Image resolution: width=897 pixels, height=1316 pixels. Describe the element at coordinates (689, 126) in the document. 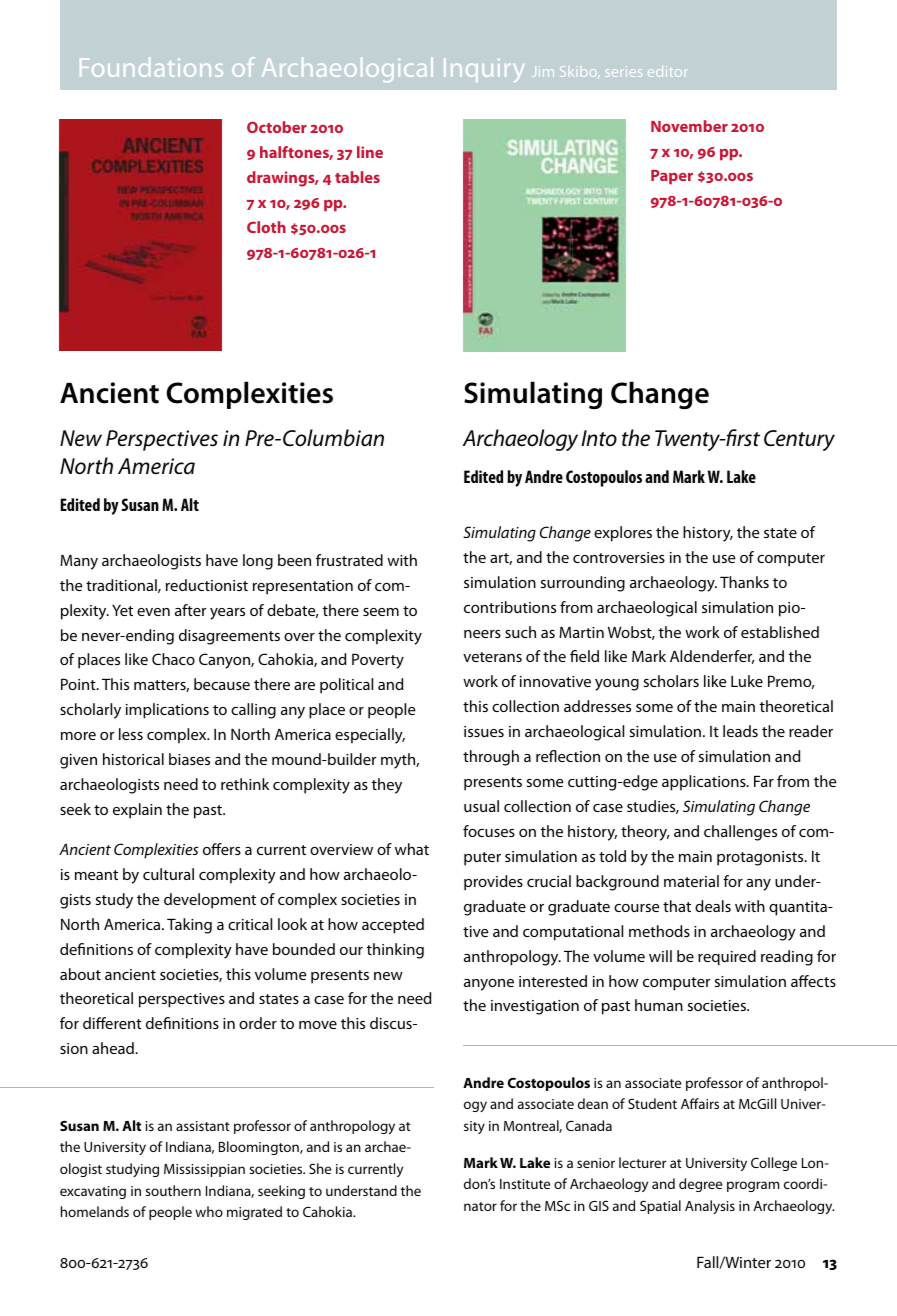

I see `November` at that location.
